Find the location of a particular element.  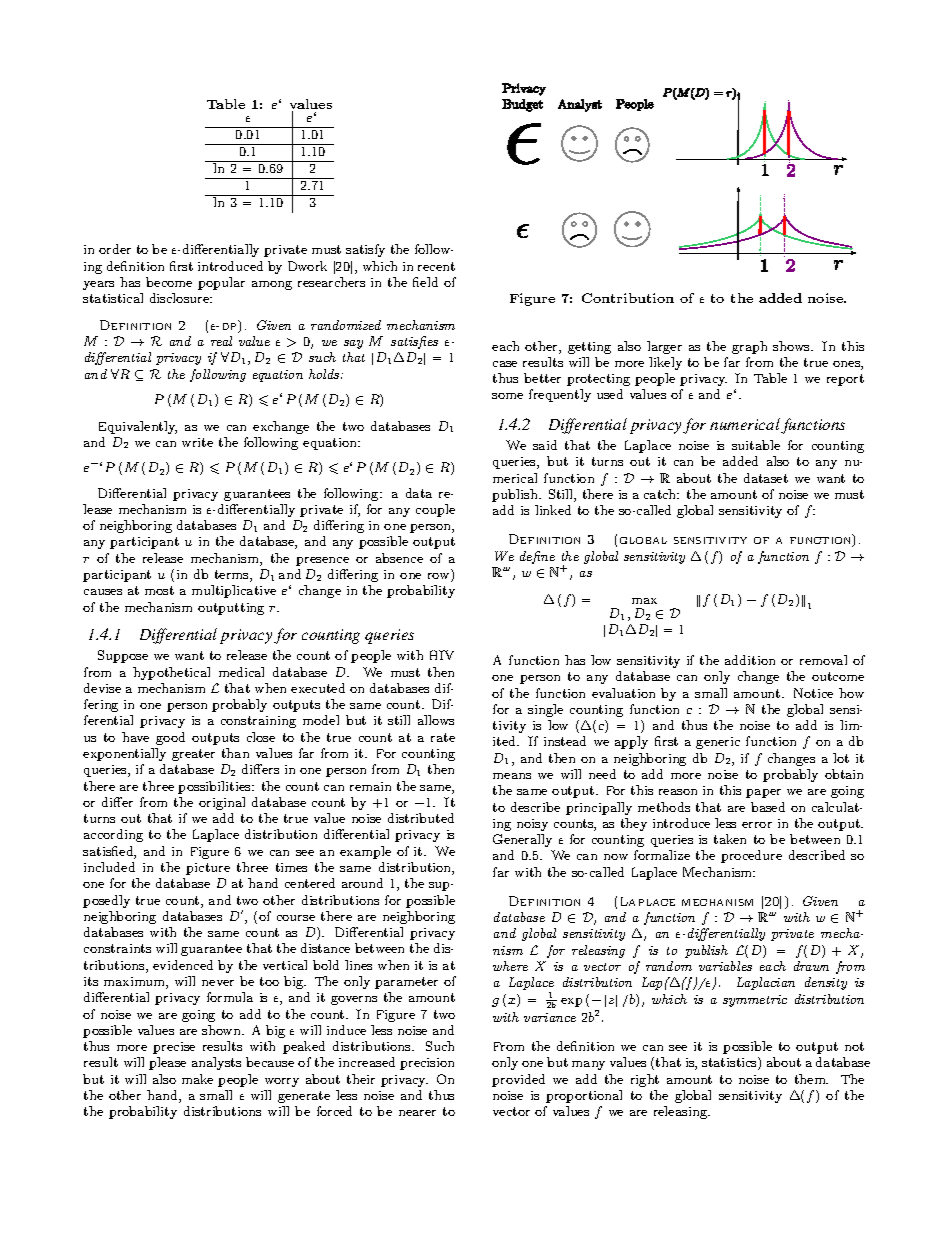

Generally is located at coordinates (522, 840).
